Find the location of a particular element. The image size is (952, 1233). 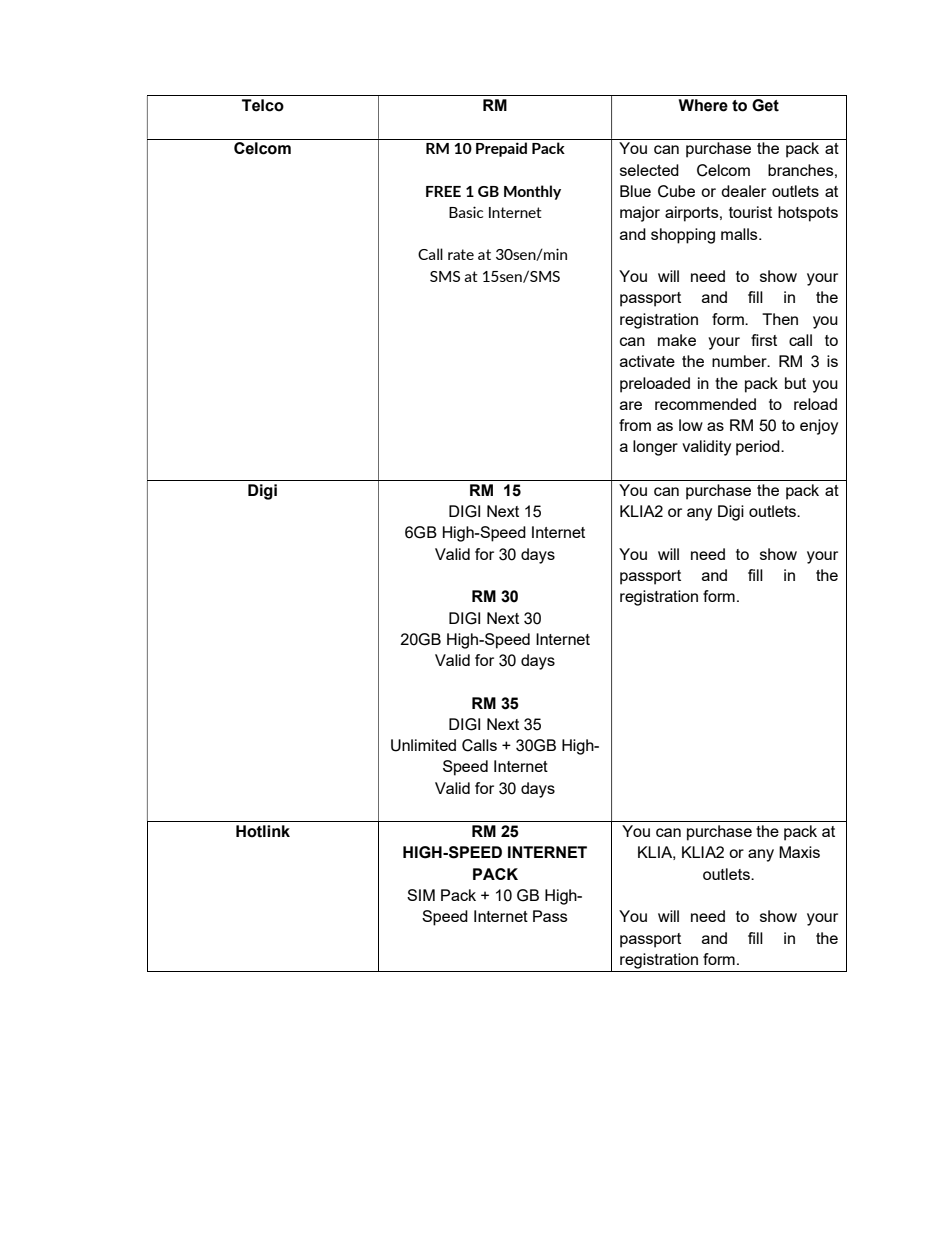

Telco is located at coordinates (263, 105).
